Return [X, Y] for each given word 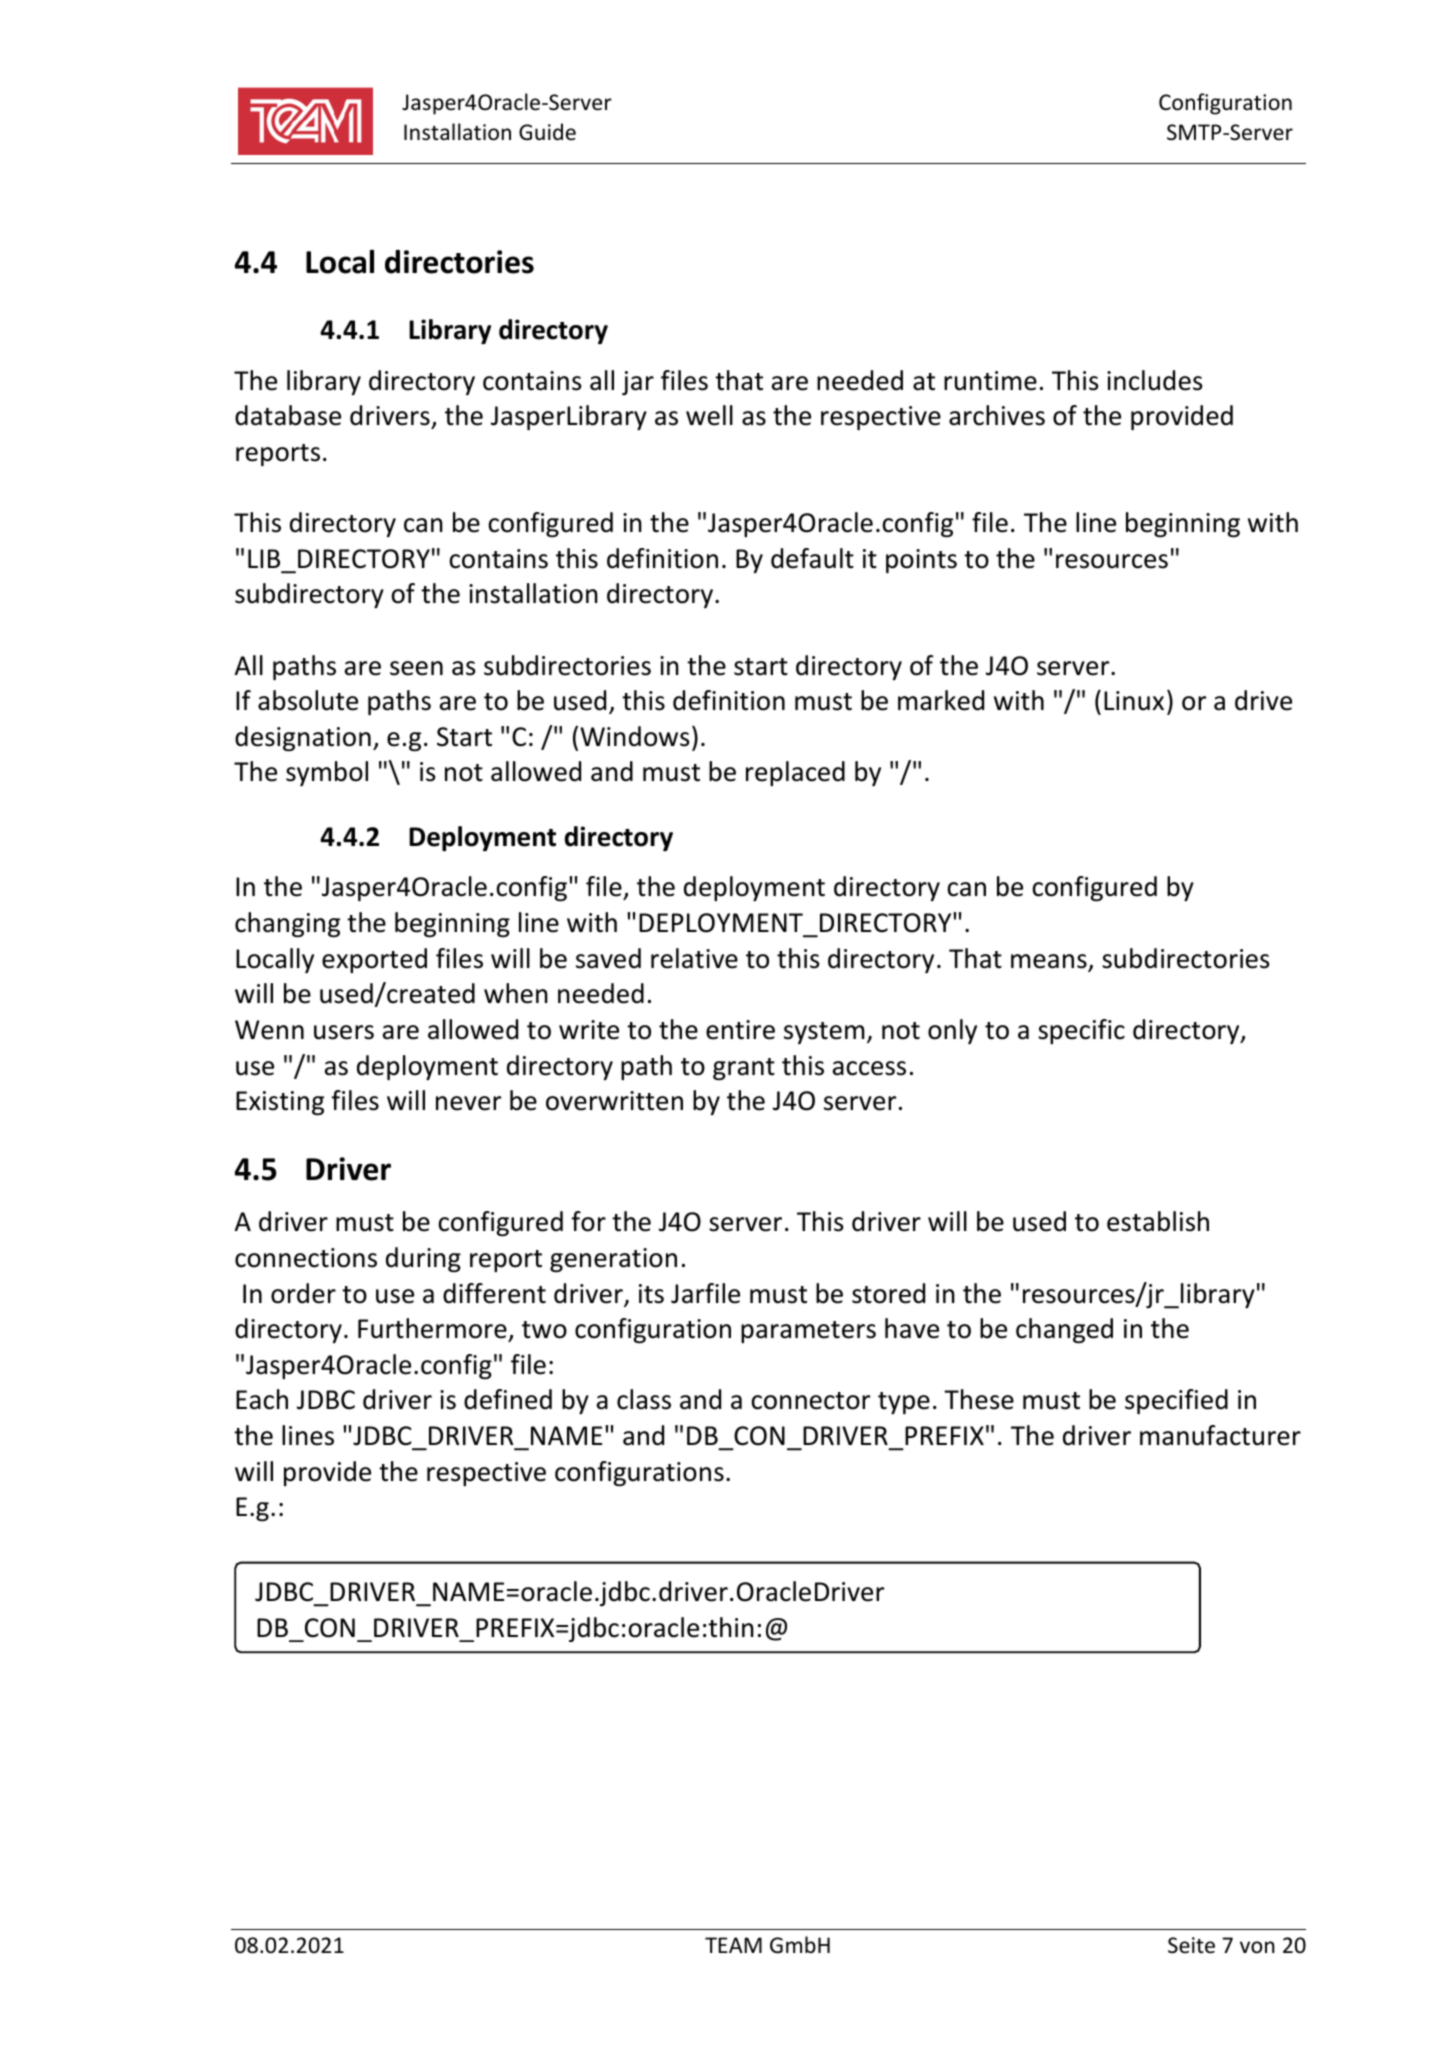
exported [374, 960]
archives [997, 415]
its [651, 1294]
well [709, 415]
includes [1155, 380]
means [1050, 962]
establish [1158, 1221]
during [423, 1259]
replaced [795, 773]
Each [262, 1399]
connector [810, 1401]
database [288, 415]
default [812, 558]
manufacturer [1220, 1435]
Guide [547, 132]
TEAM [733, 1945]
